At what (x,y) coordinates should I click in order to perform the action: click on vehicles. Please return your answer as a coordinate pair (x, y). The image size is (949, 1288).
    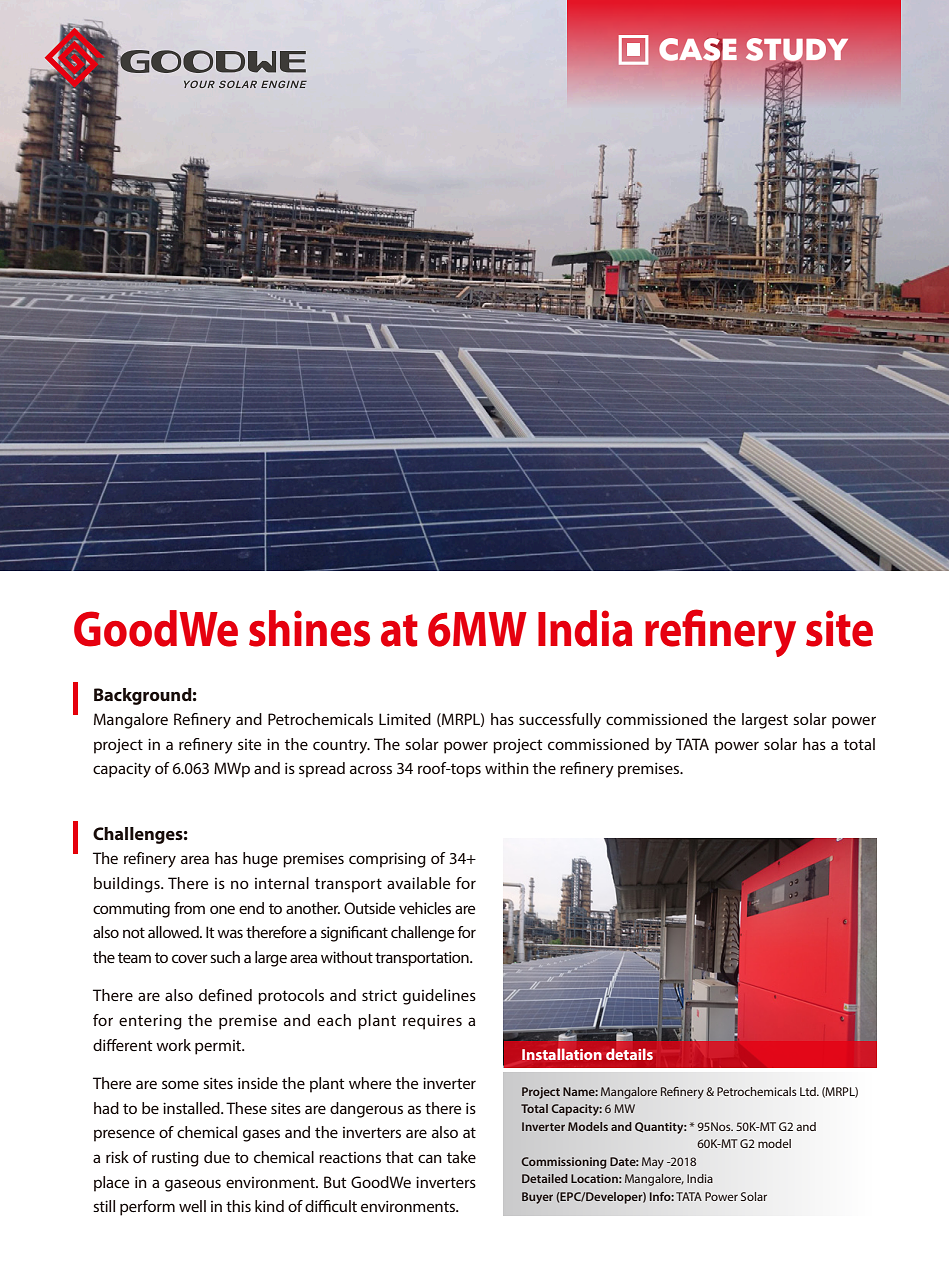
    Looking at the image, I should click on (425, 908).
